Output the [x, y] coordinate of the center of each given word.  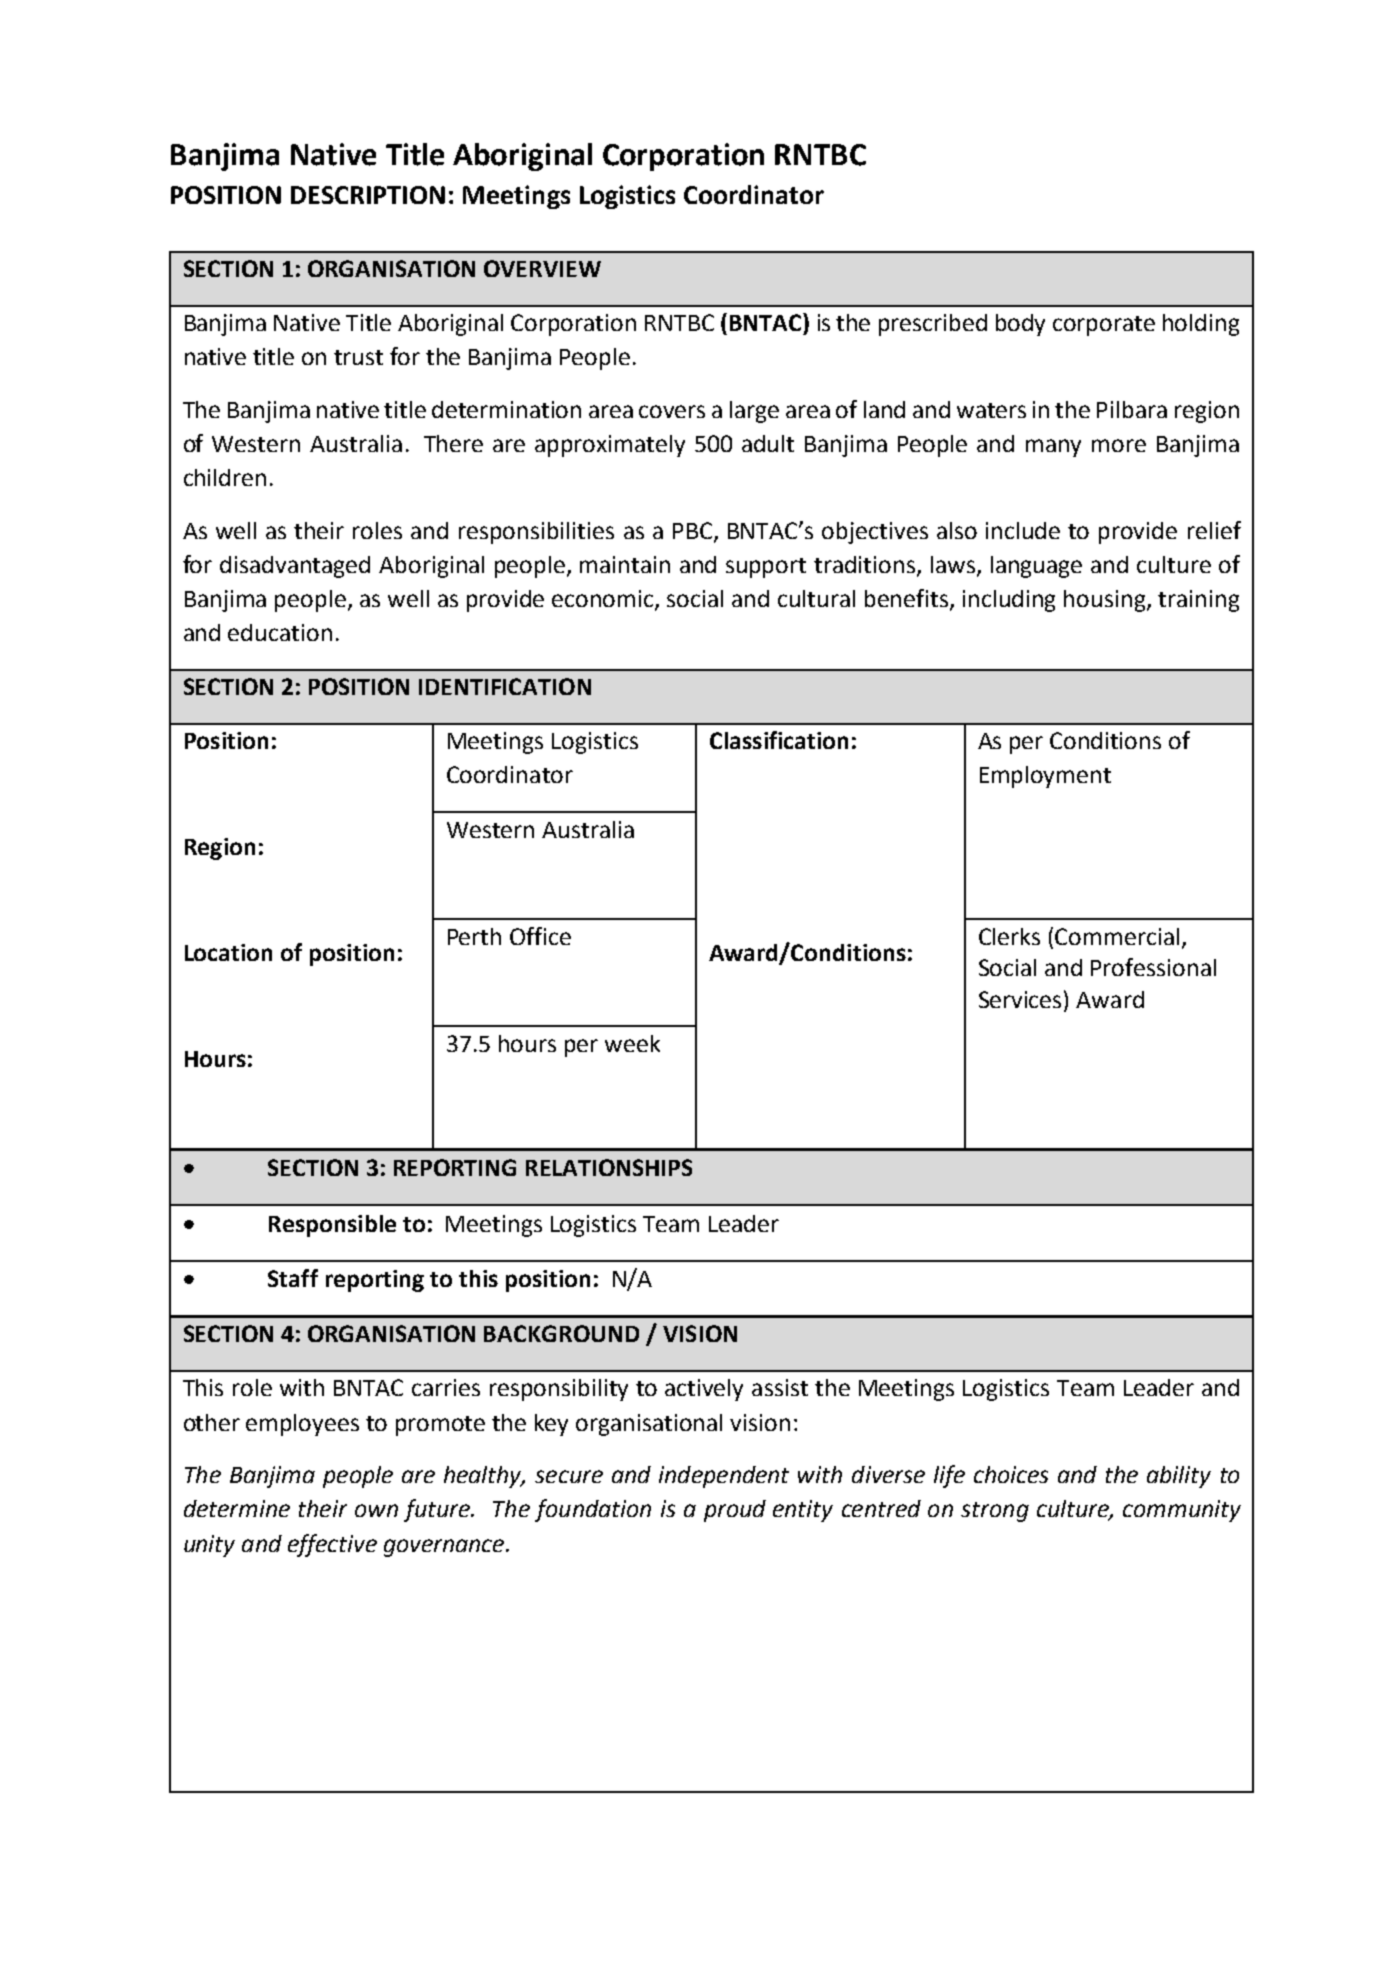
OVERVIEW [542, 268]
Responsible [332, 1226]
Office [540, 936]
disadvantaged [295, 567]
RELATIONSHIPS [609, 1167]
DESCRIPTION [368, 195]
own [376, 1510]
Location [228, 952]
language [1036, 567]
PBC [694, 532]
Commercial [1117, 936]
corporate [1104, 326]
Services [1022, 999]
